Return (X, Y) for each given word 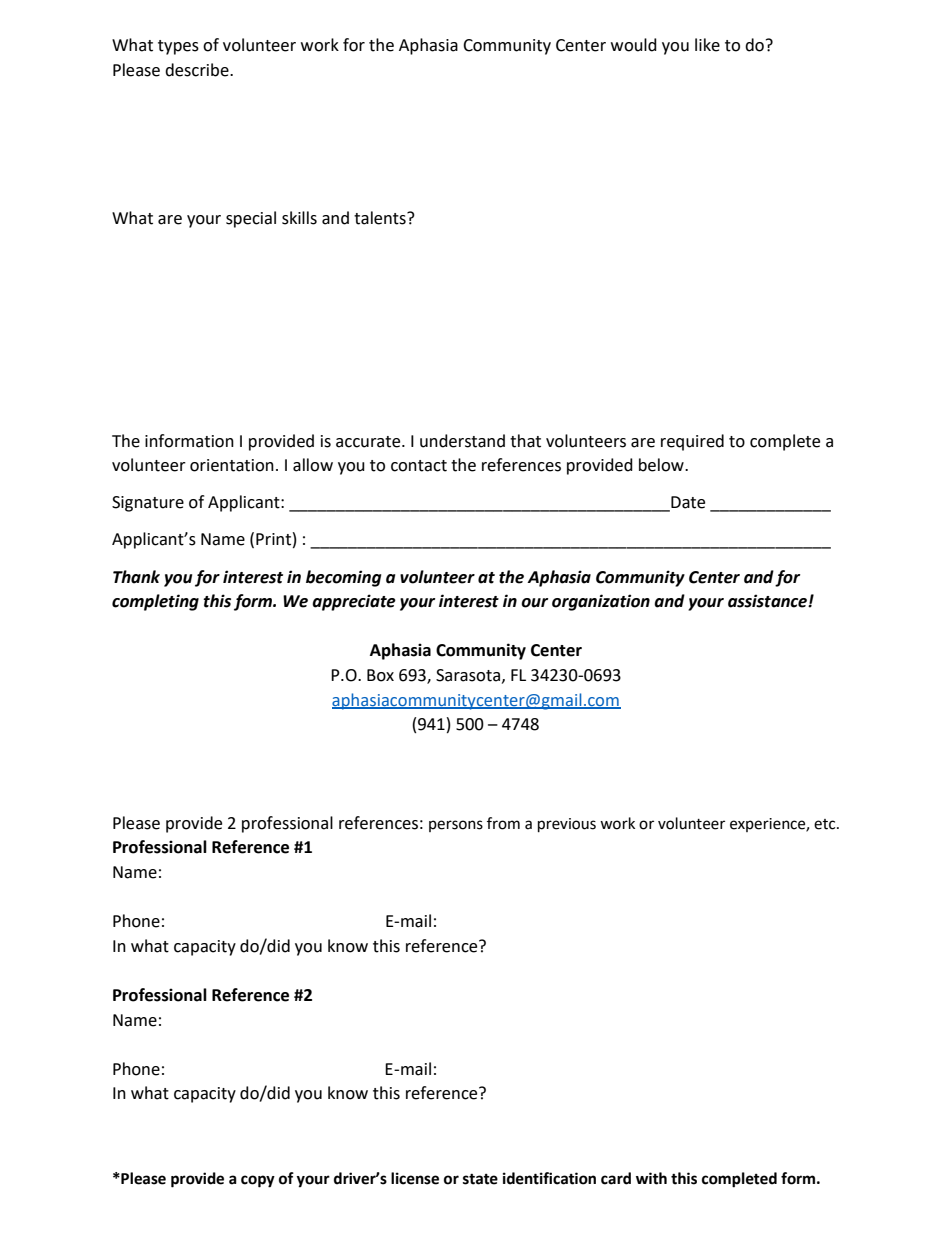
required (692, 442)
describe (198, 70)
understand (462, 441)
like (707, 45)
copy (258, 1181)
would (634, 45)
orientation (232, 465)
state (480, 1179)
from (503, 823)
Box (380, 675)
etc (826, 824)
